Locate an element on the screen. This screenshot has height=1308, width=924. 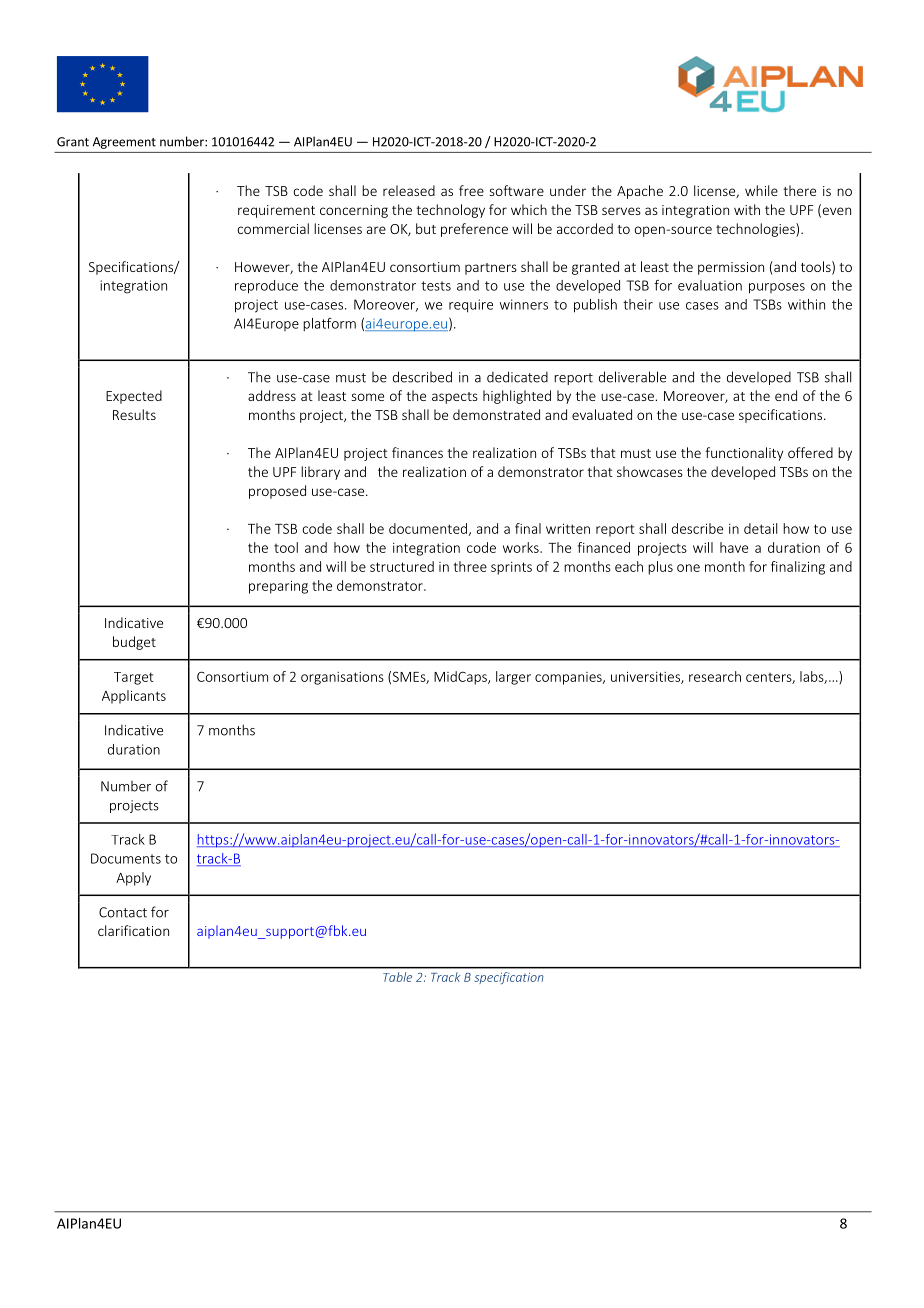
while is located at coordinates (761, 190).
